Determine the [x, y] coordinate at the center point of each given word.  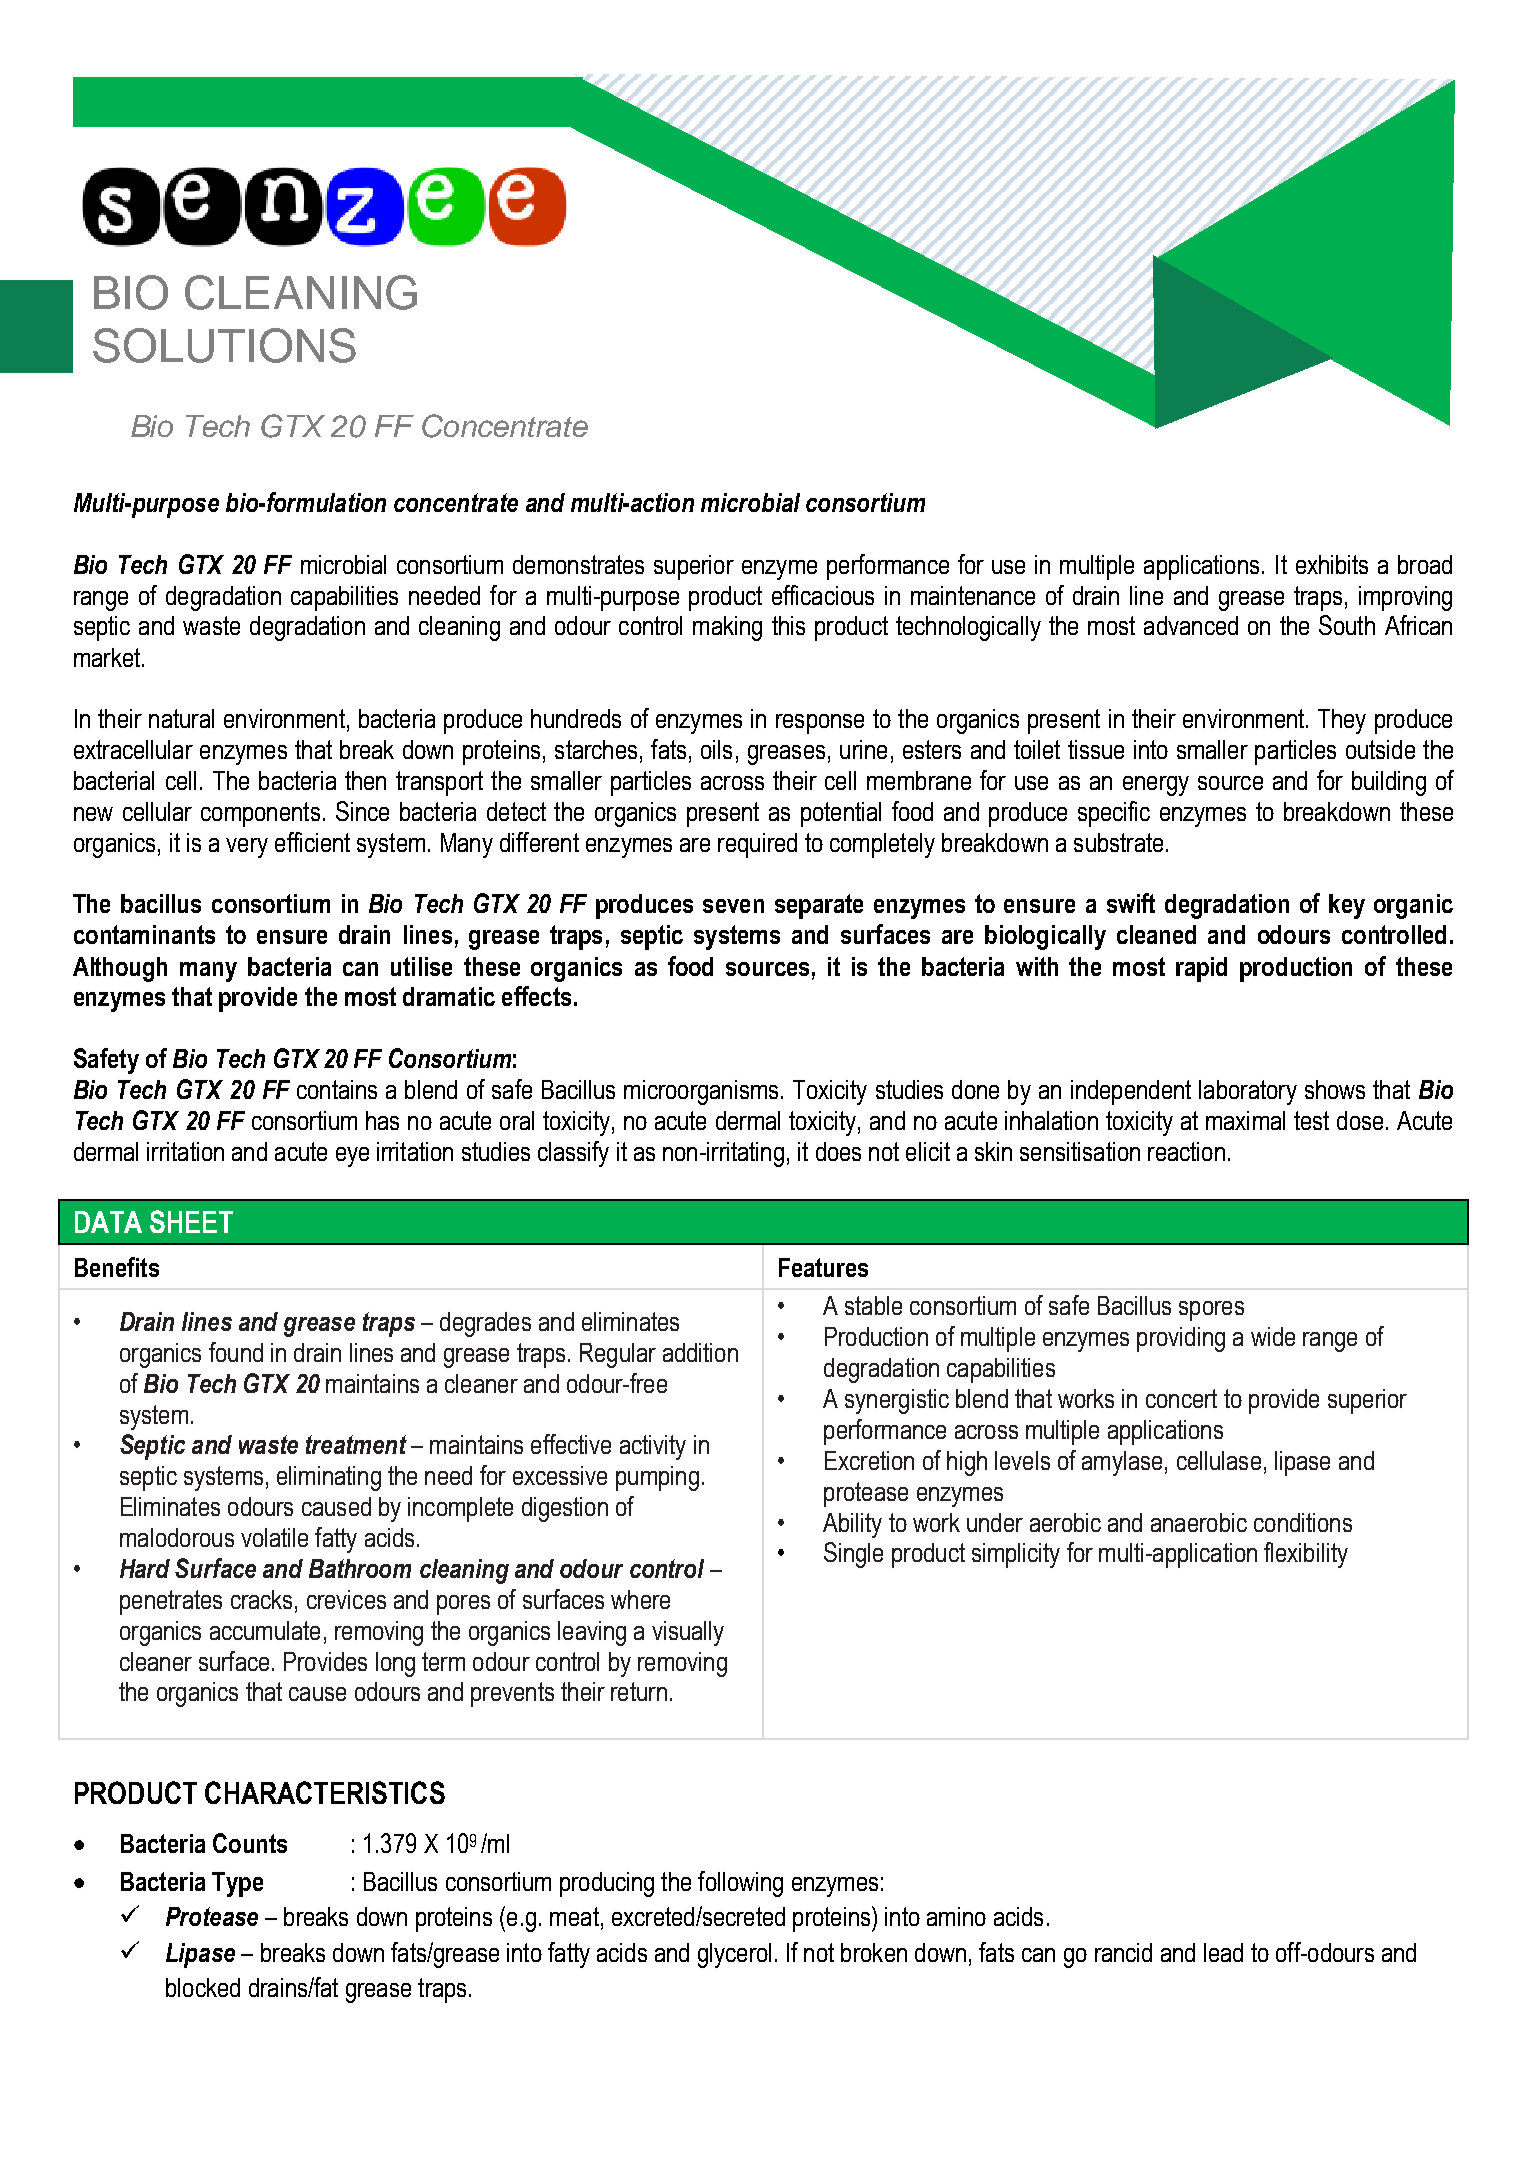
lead [1223, 1952]
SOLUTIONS [224, 345]
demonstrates [578, 564]
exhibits [1332, 564]
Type [237, 1884]
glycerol [734, 1955]
